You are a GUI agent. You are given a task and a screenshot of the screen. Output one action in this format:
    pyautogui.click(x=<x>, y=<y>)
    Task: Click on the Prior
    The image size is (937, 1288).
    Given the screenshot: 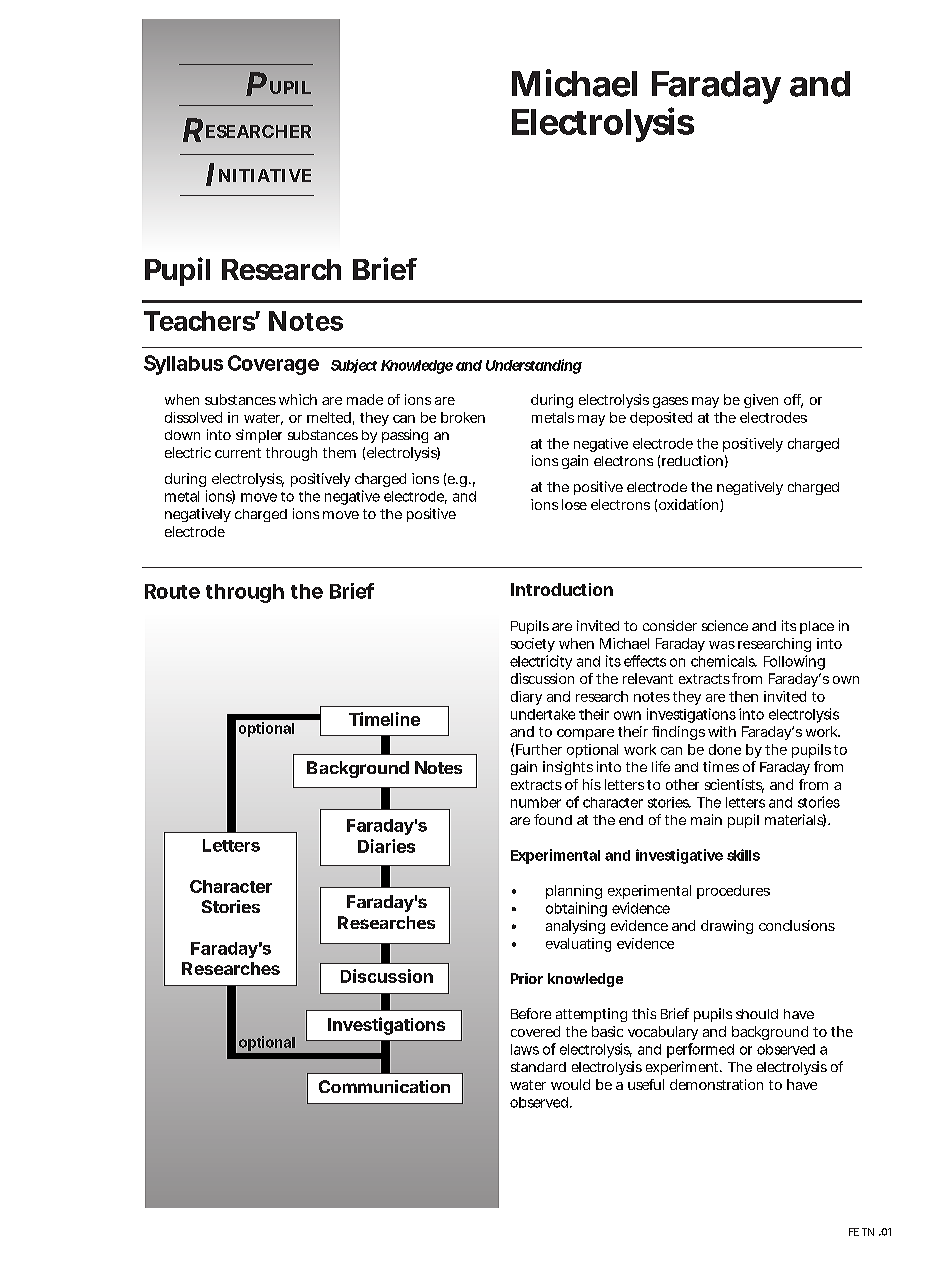 What is the action you would take?
    pyautogui.click(x=527, y=978)
